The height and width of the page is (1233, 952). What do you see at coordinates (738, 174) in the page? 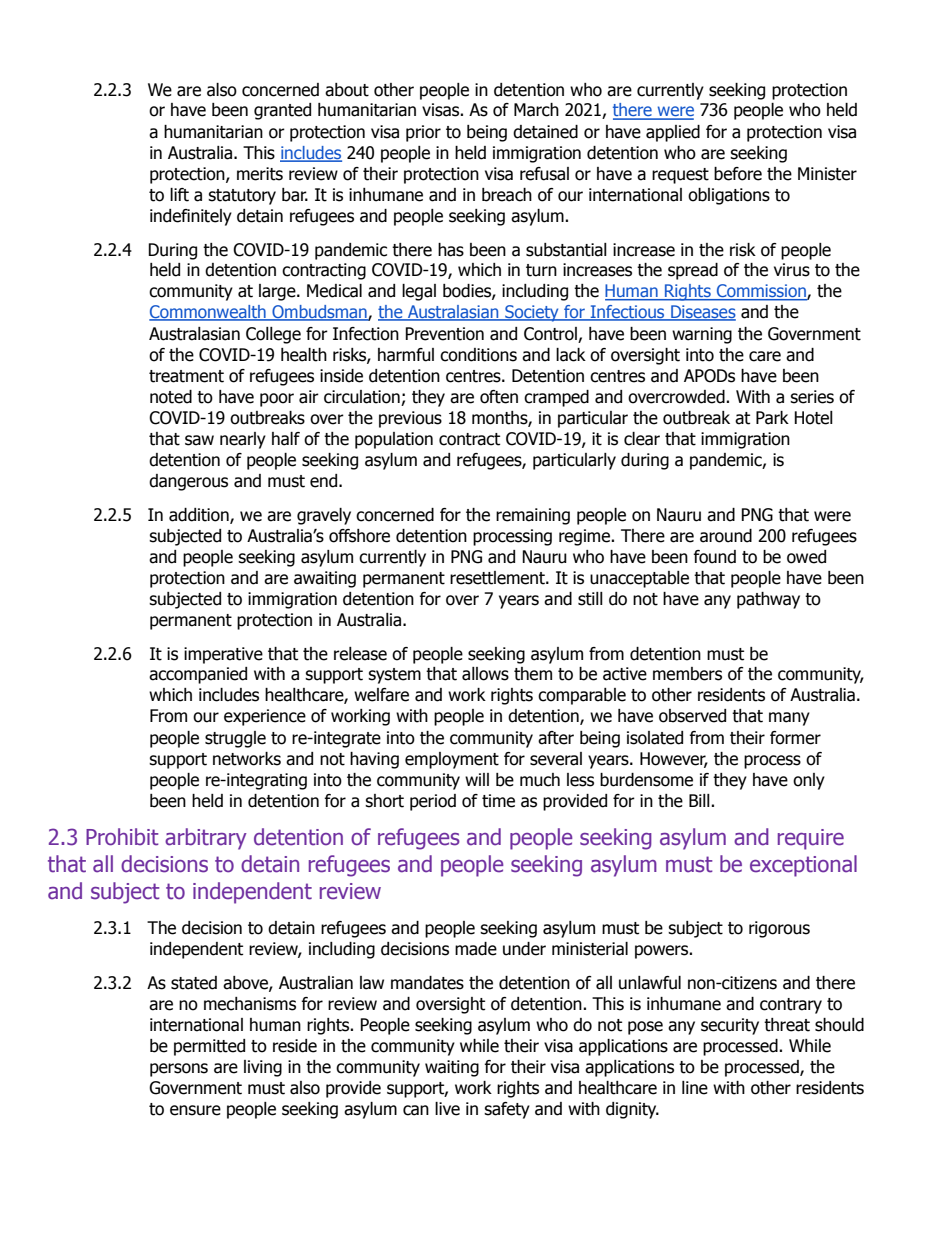
I see `before` at bounding box center [738, 174].
